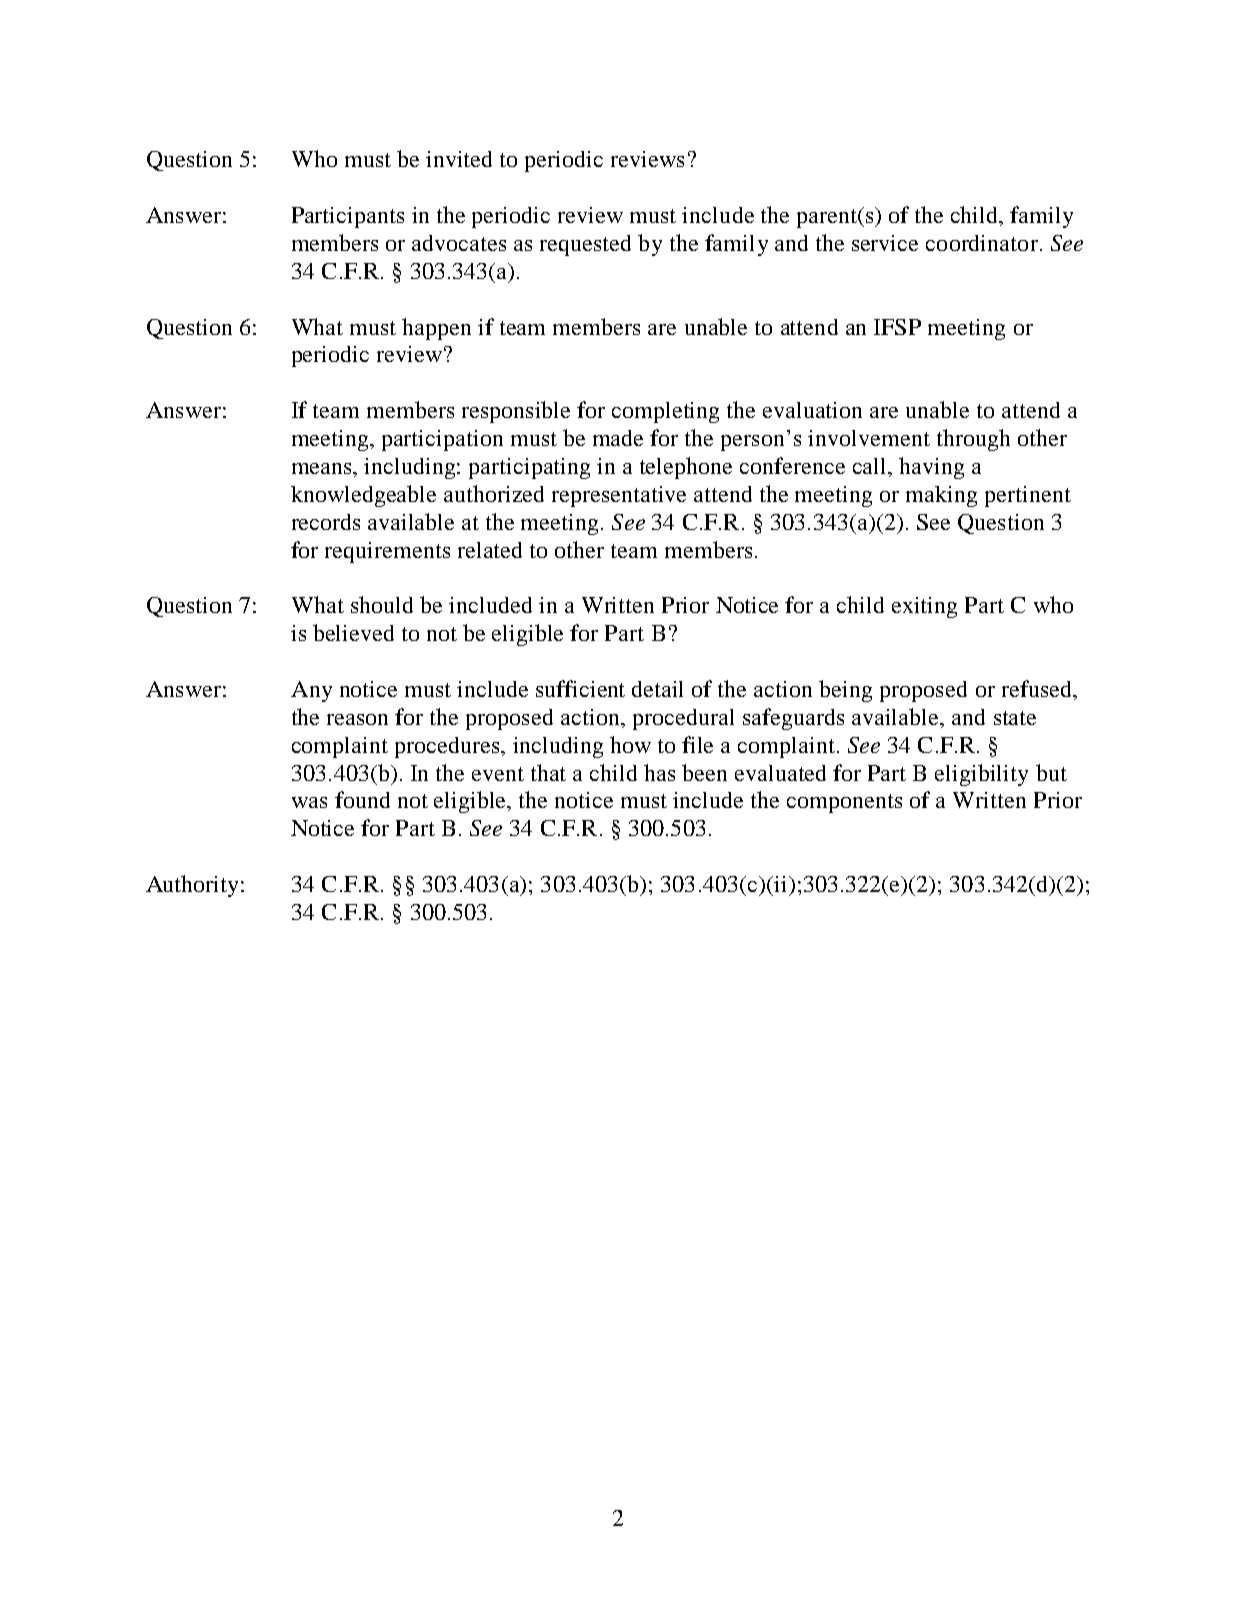 The width and height of the page is (1237, 1600). Describe the element at coordinates (982, 243) in the page. I see `coordinator` at that location.
